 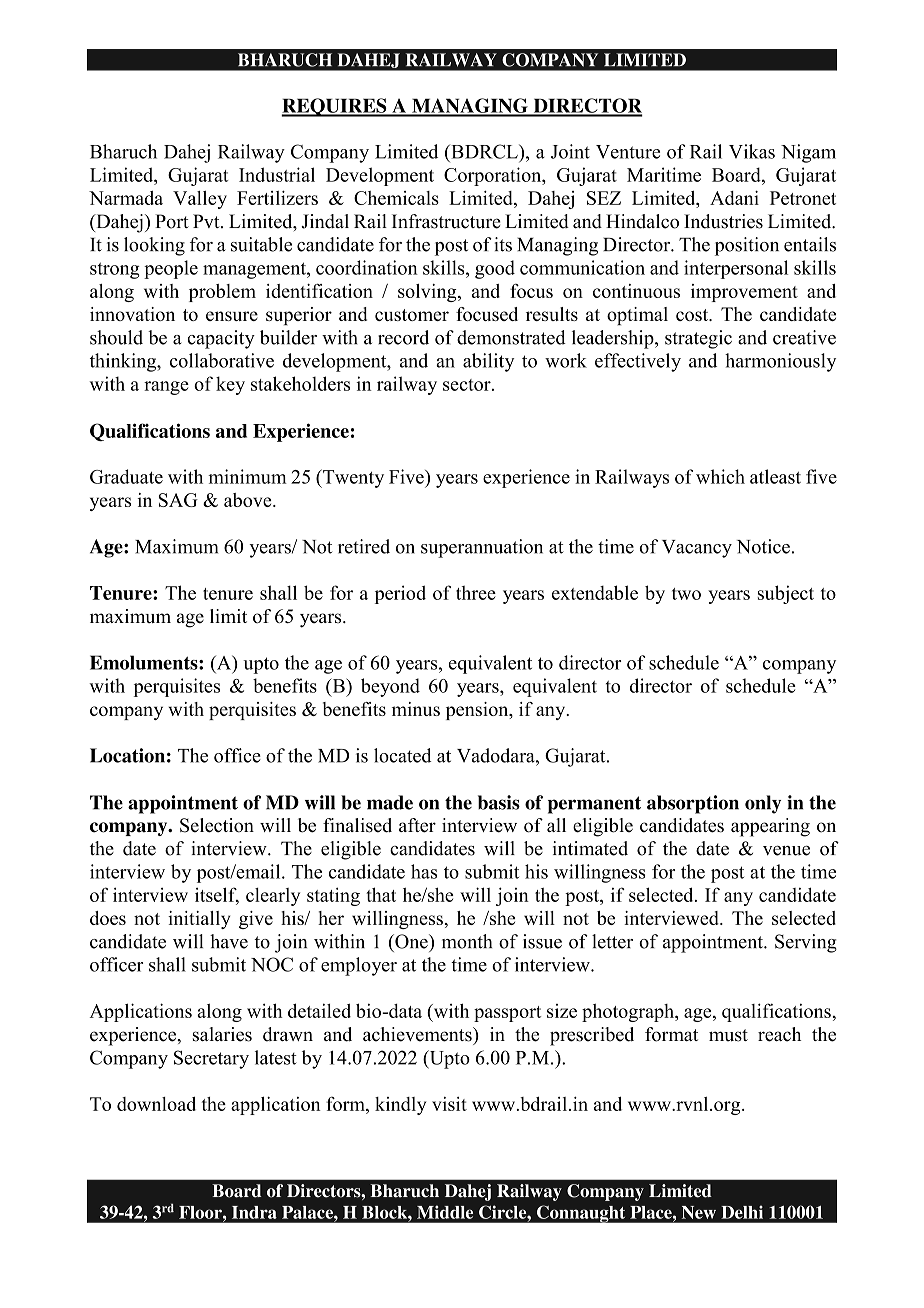 What do you see at coordinates (780, 362) in the screenshot?
I see `harmoniously` at bounding box center [780, 362].
